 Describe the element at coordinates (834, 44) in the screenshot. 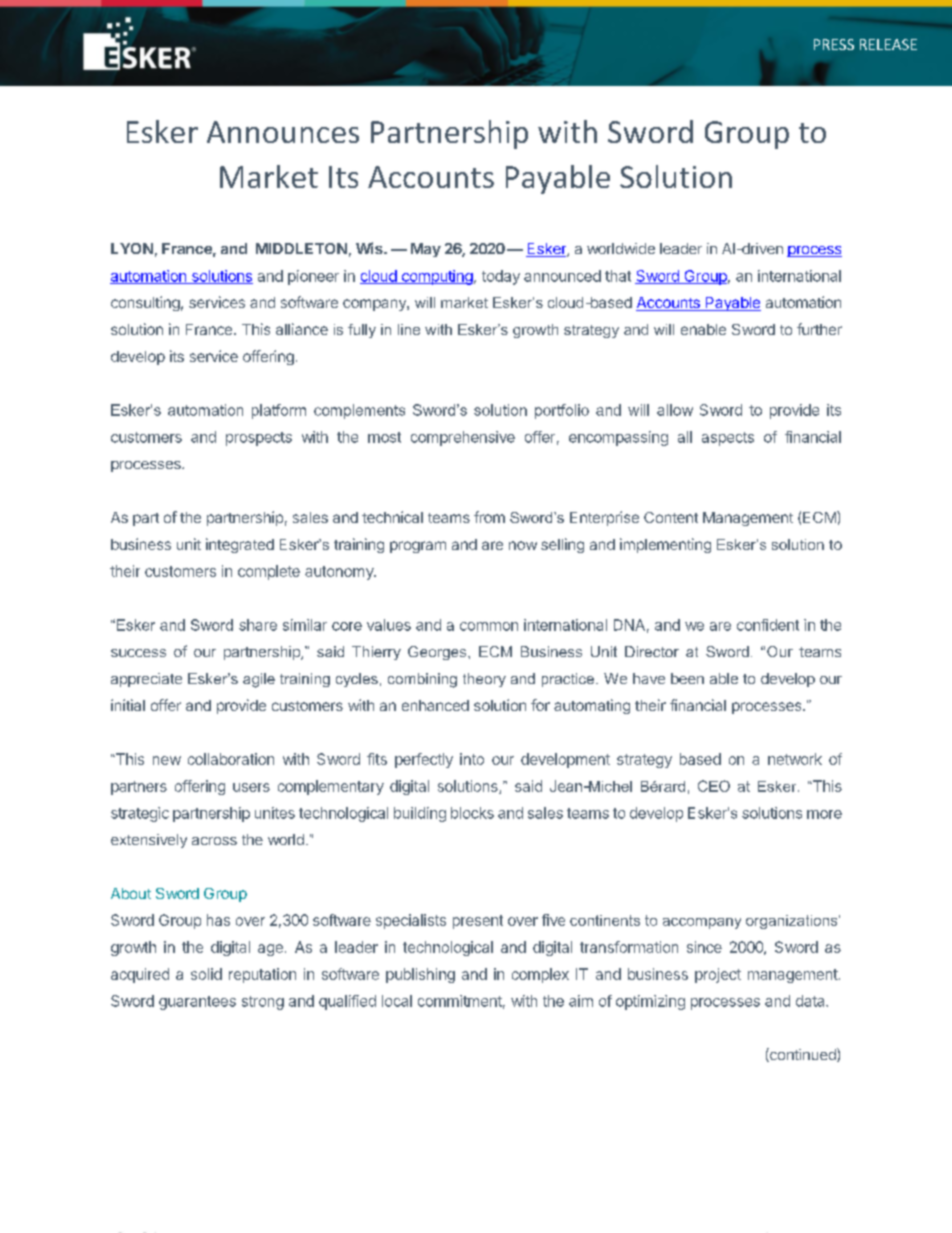

I see `PRESS` at that location.
